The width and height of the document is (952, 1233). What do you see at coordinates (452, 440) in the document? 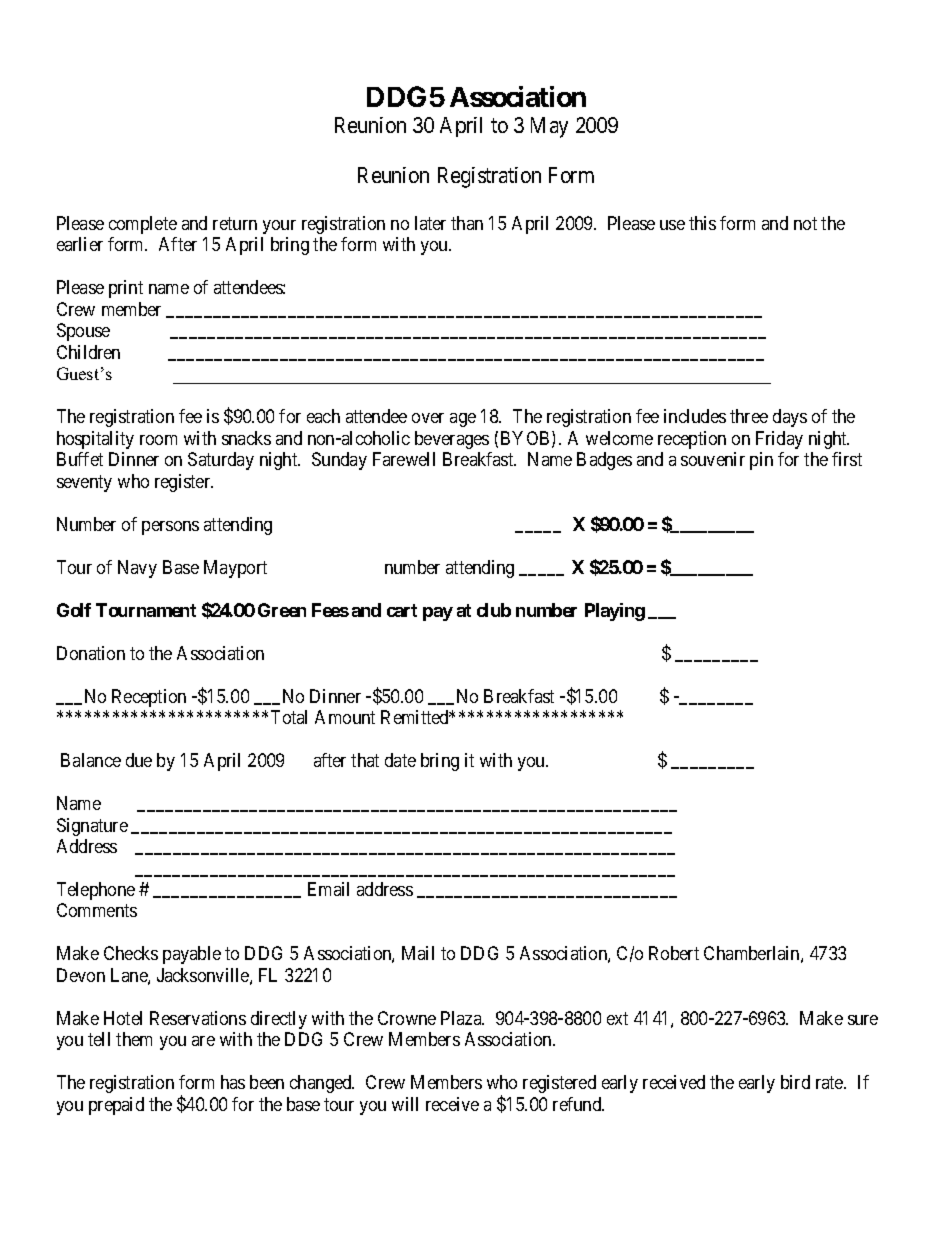
I see `beverages` at bounding box center [452, 440].
